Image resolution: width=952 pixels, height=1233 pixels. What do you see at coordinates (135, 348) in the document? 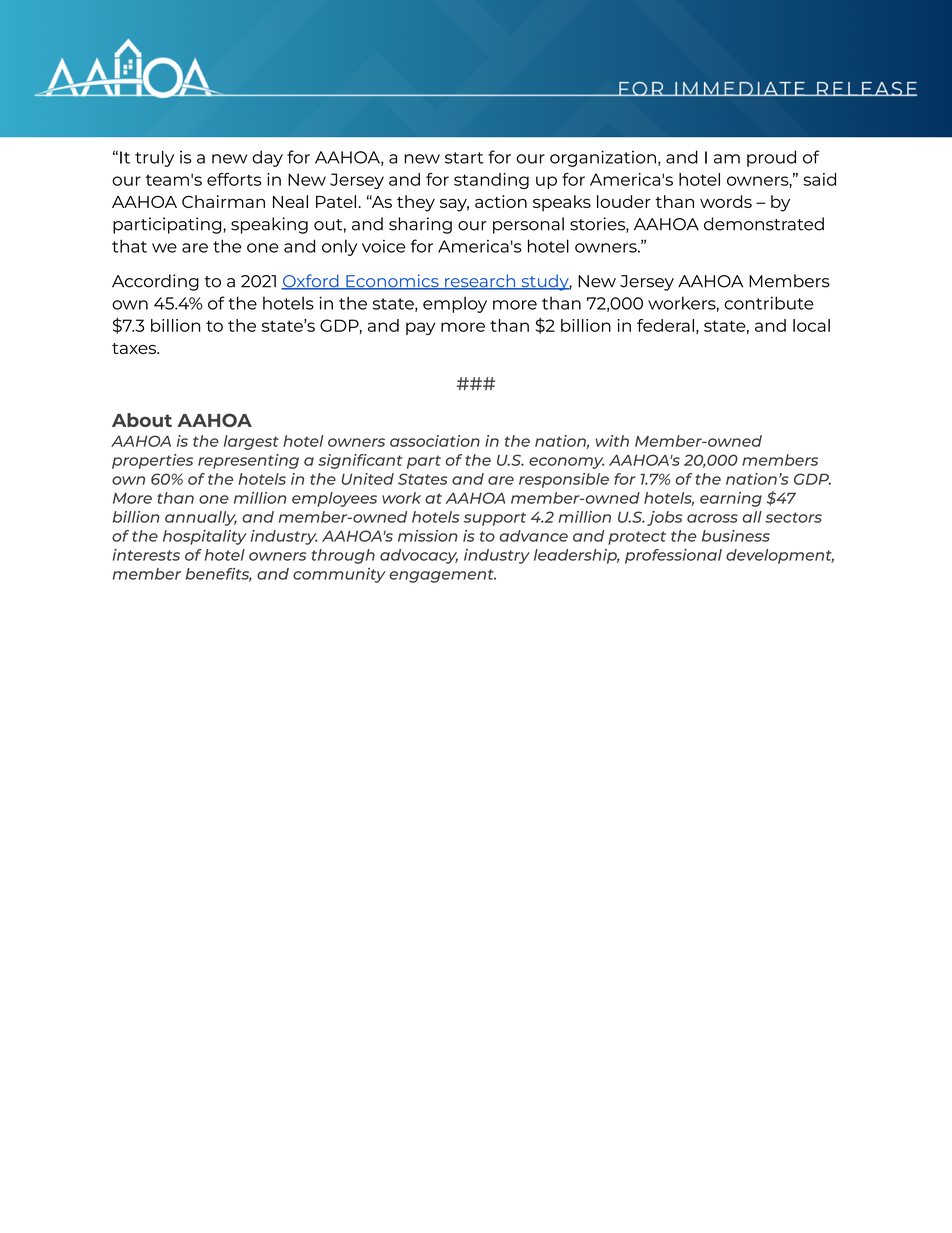
I see `taxes` at bounding box center [135, 348].
